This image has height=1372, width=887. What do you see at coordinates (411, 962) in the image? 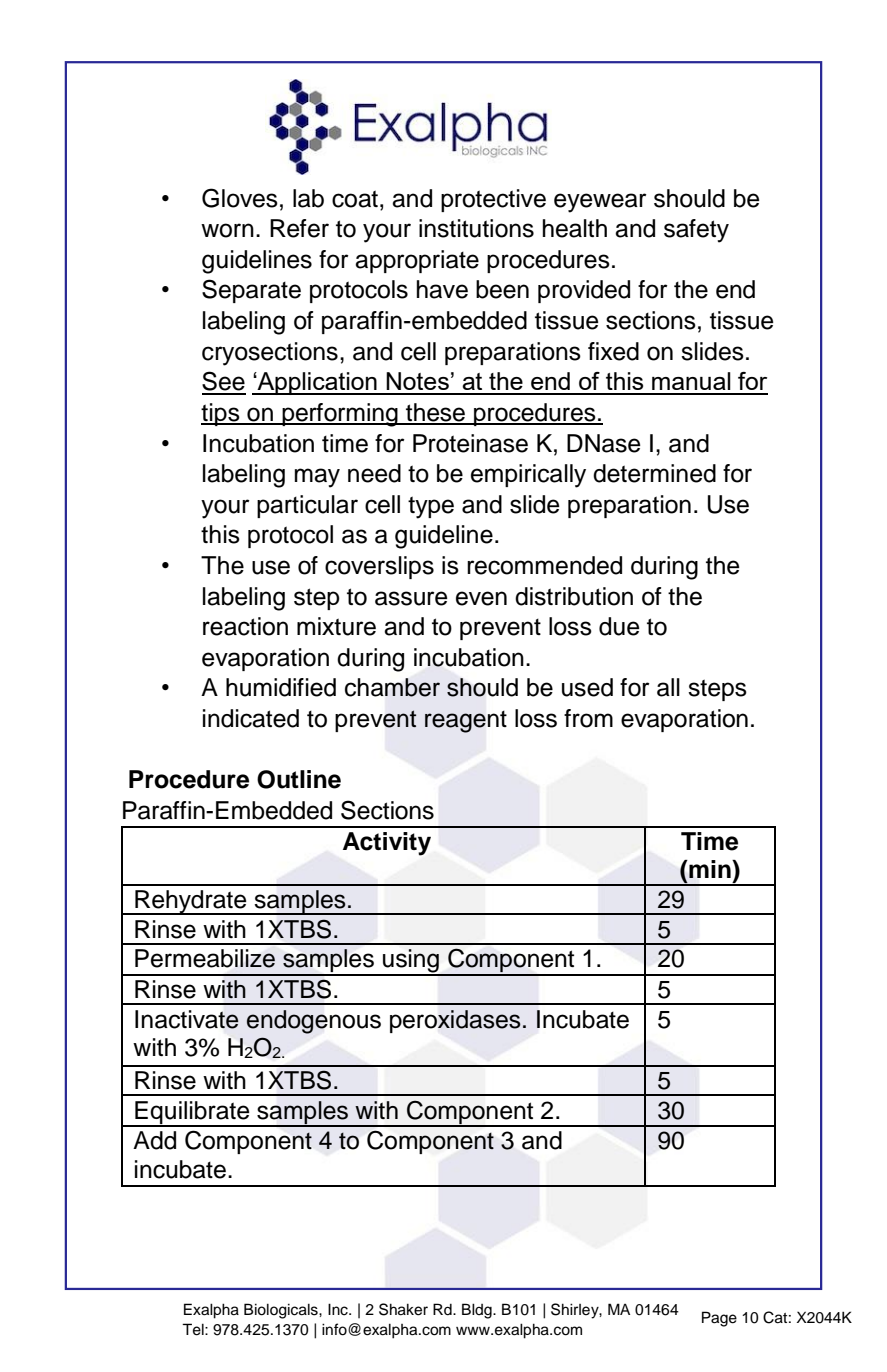
I see `using` at bounding box center [411, 962].
